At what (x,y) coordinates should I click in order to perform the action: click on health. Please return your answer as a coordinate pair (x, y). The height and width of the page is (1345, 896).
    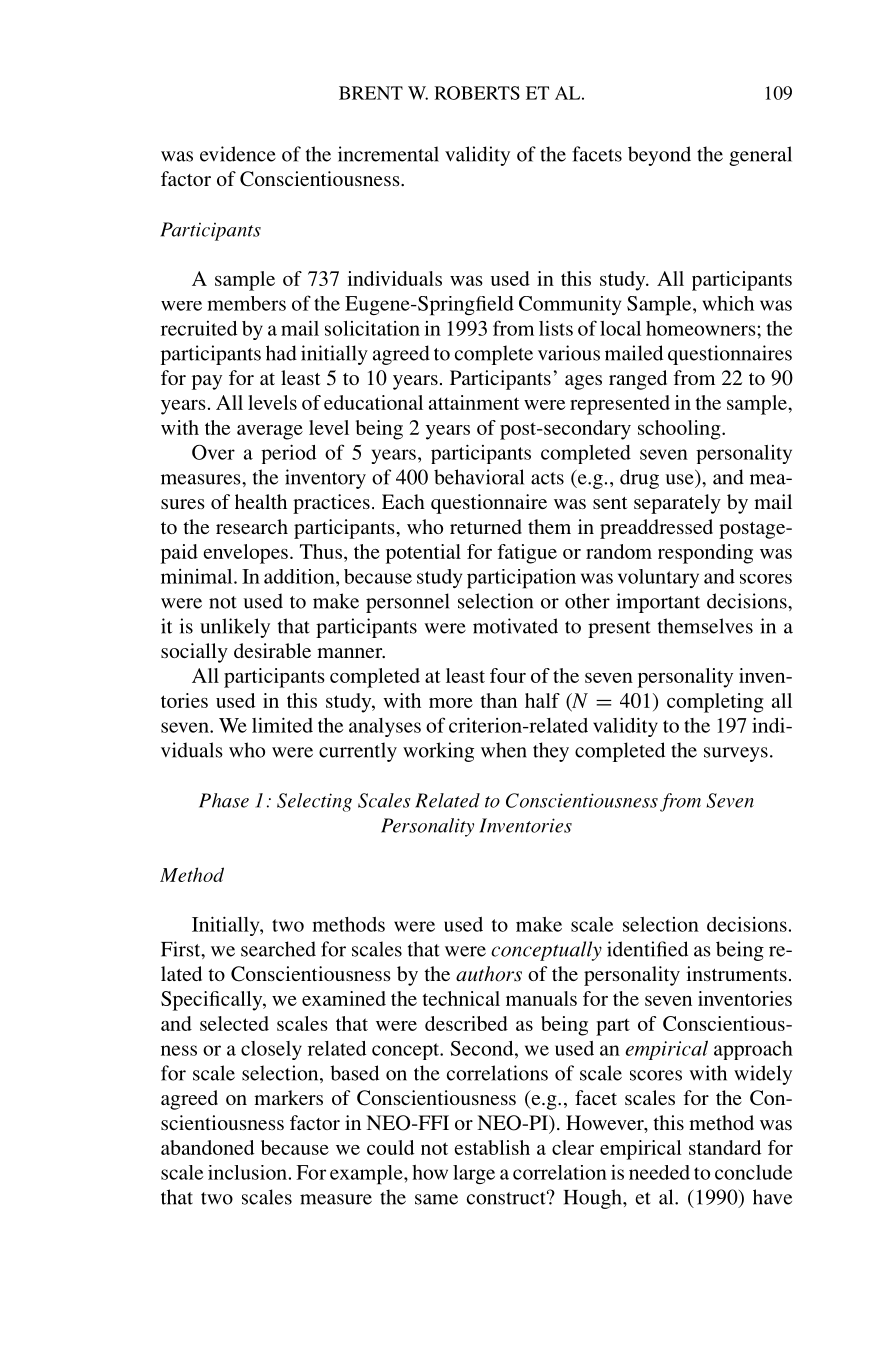
    Looking at the image, I should click on (261, 501).
